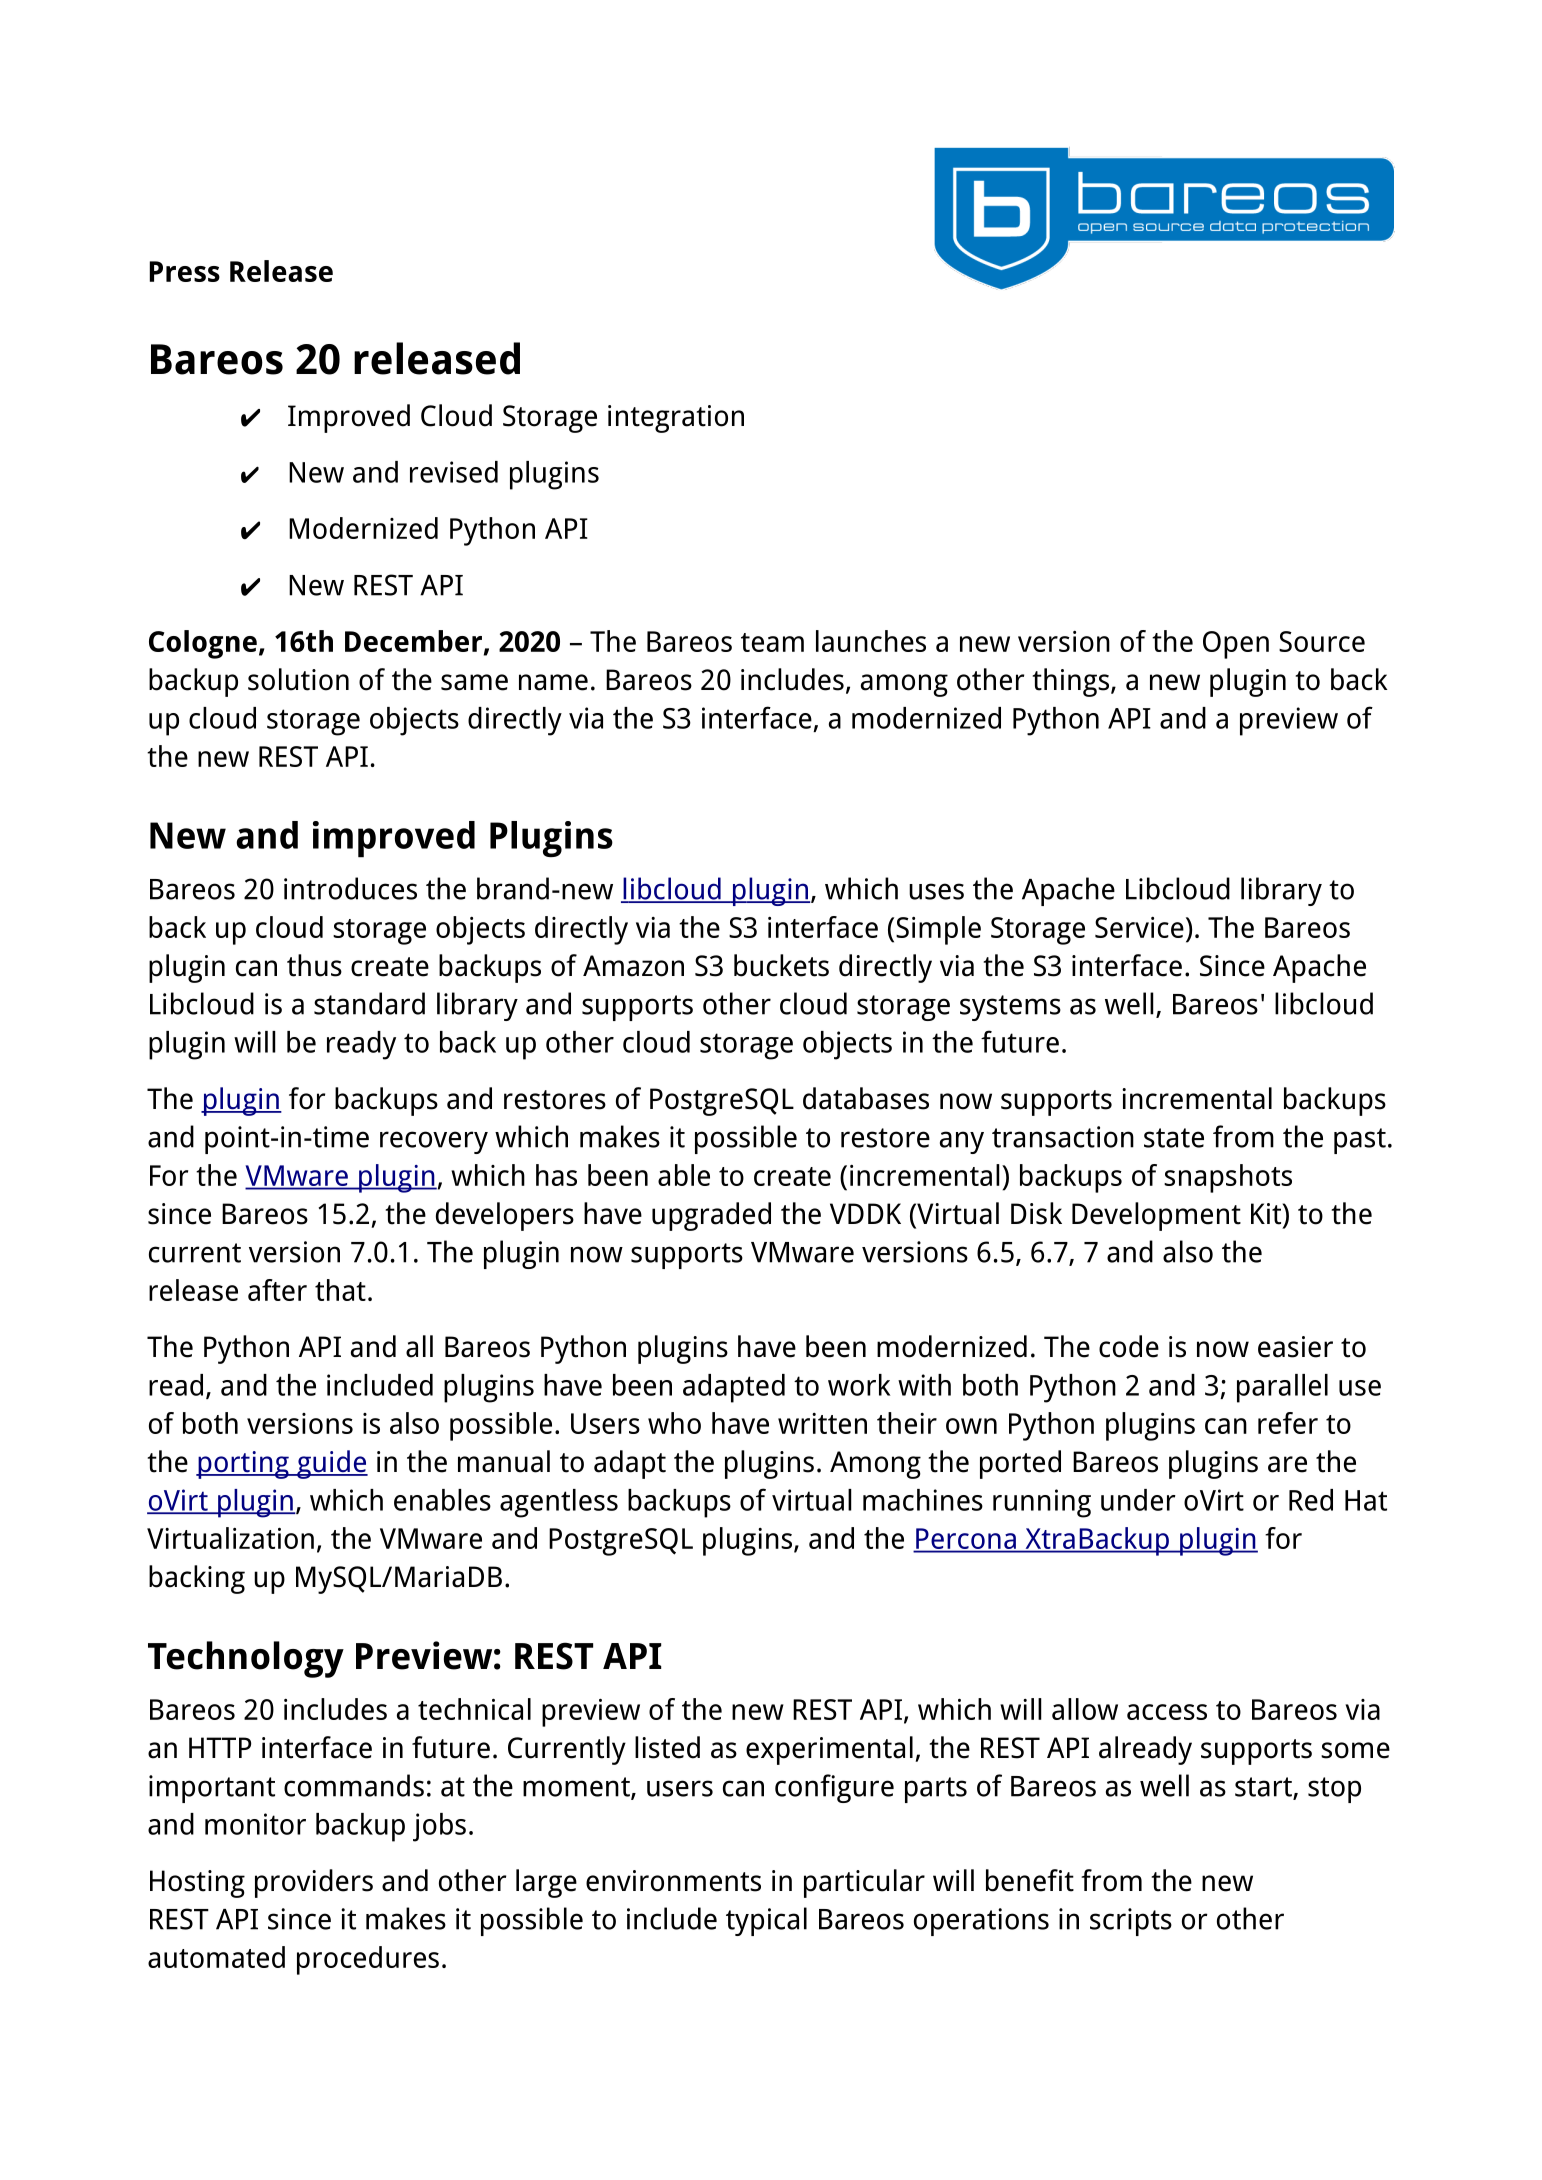  What do you see at coordinates (676, 419) in the document?
I see `integration` at bounding box center [676, 419].
